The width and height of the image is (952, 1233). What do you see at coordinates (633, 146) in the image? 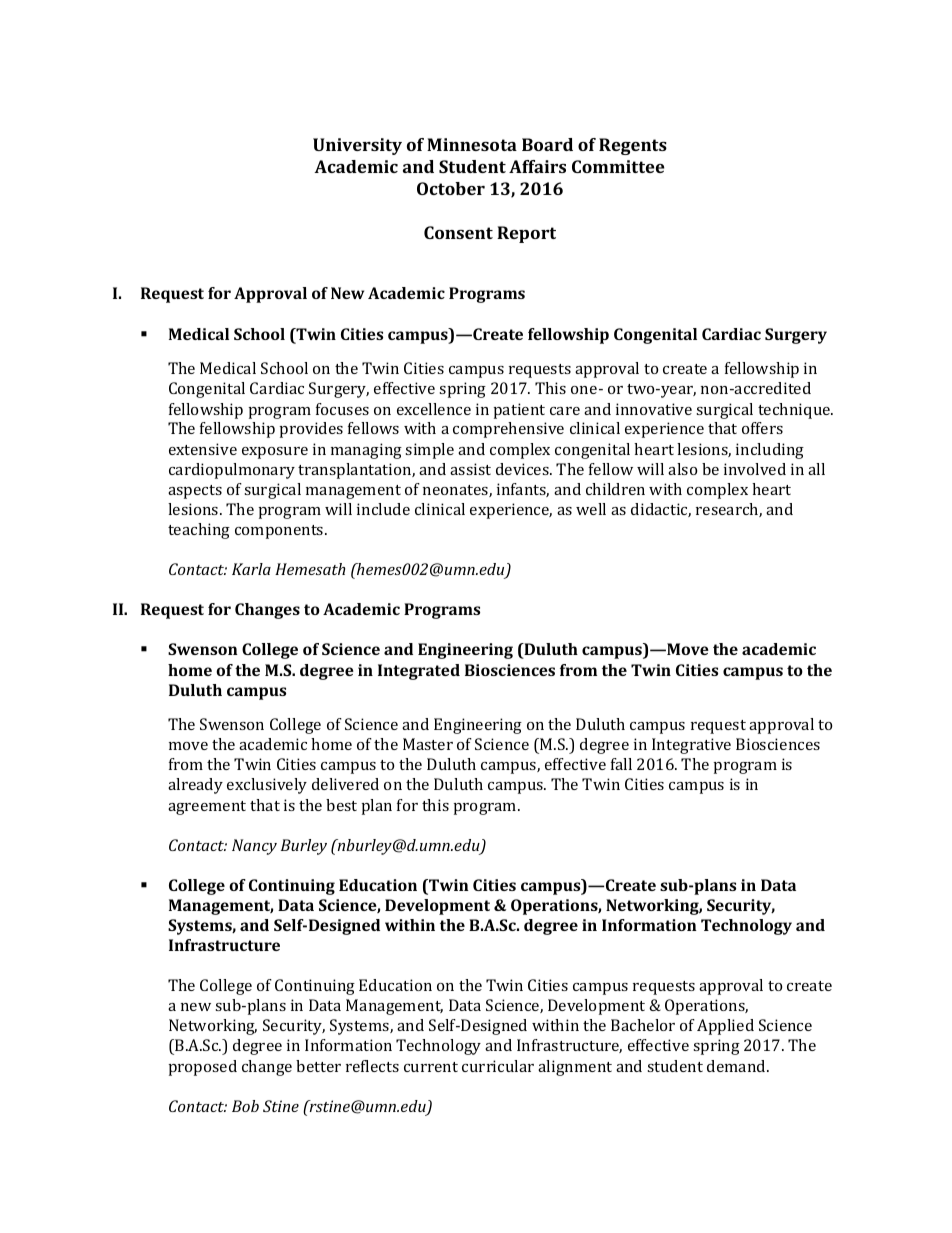
I see `Regents` at bounding box center [633, 146].
